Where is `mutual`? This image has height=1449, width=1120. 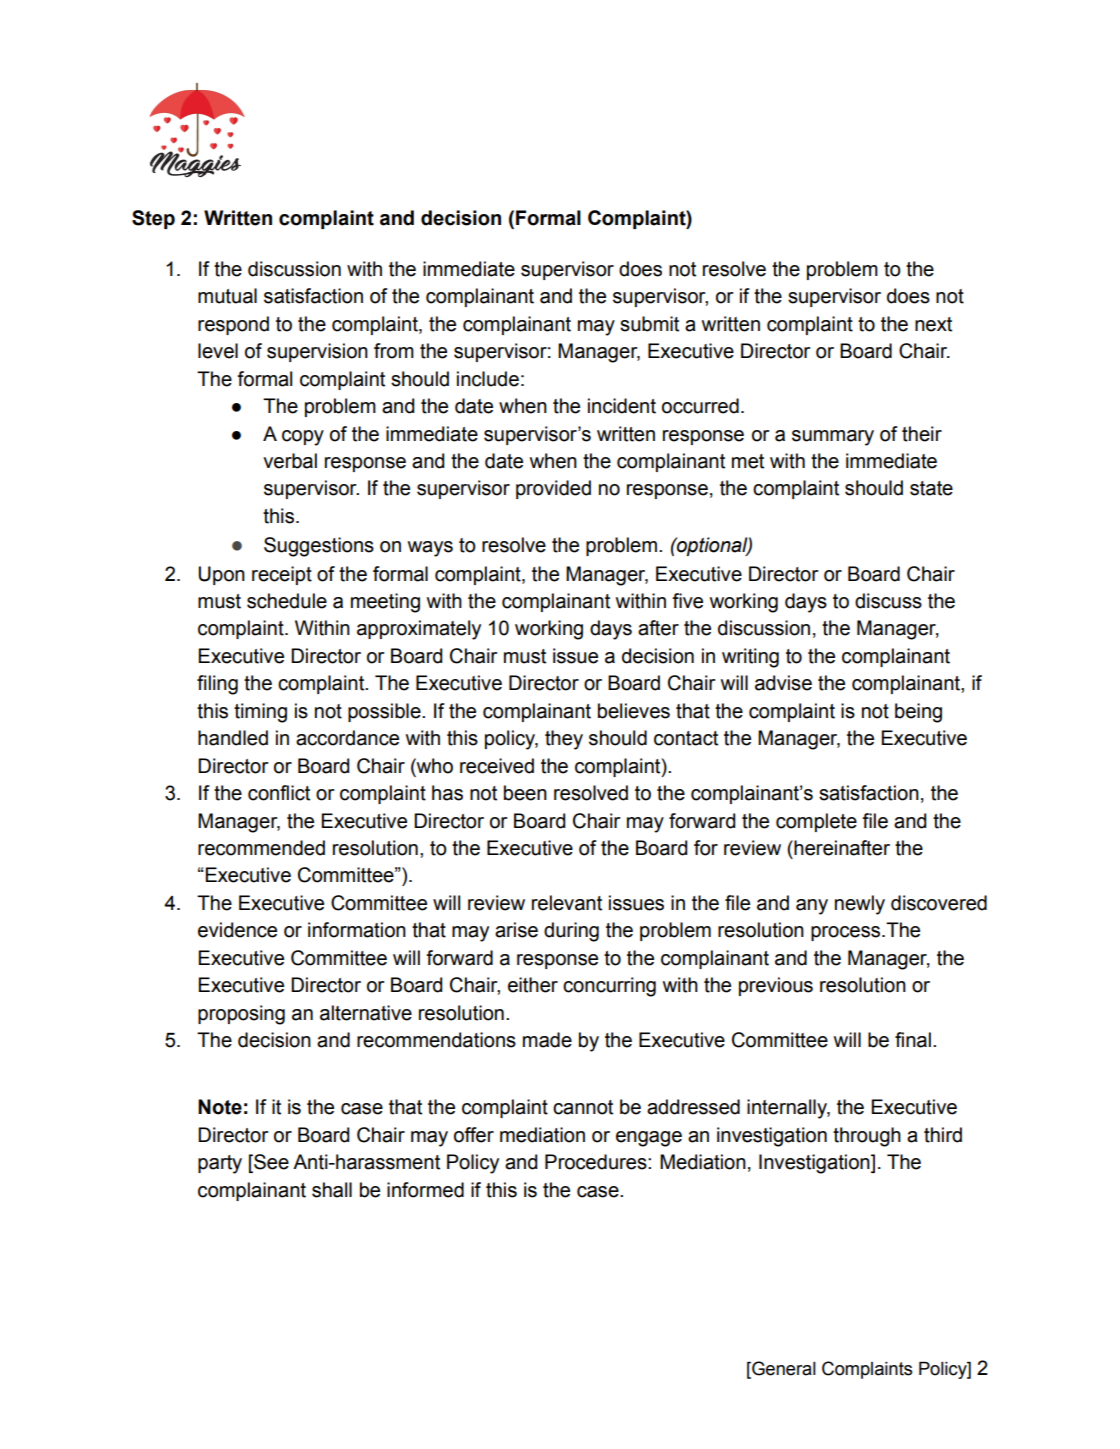
mutual is located at coordinates (227, 296).
